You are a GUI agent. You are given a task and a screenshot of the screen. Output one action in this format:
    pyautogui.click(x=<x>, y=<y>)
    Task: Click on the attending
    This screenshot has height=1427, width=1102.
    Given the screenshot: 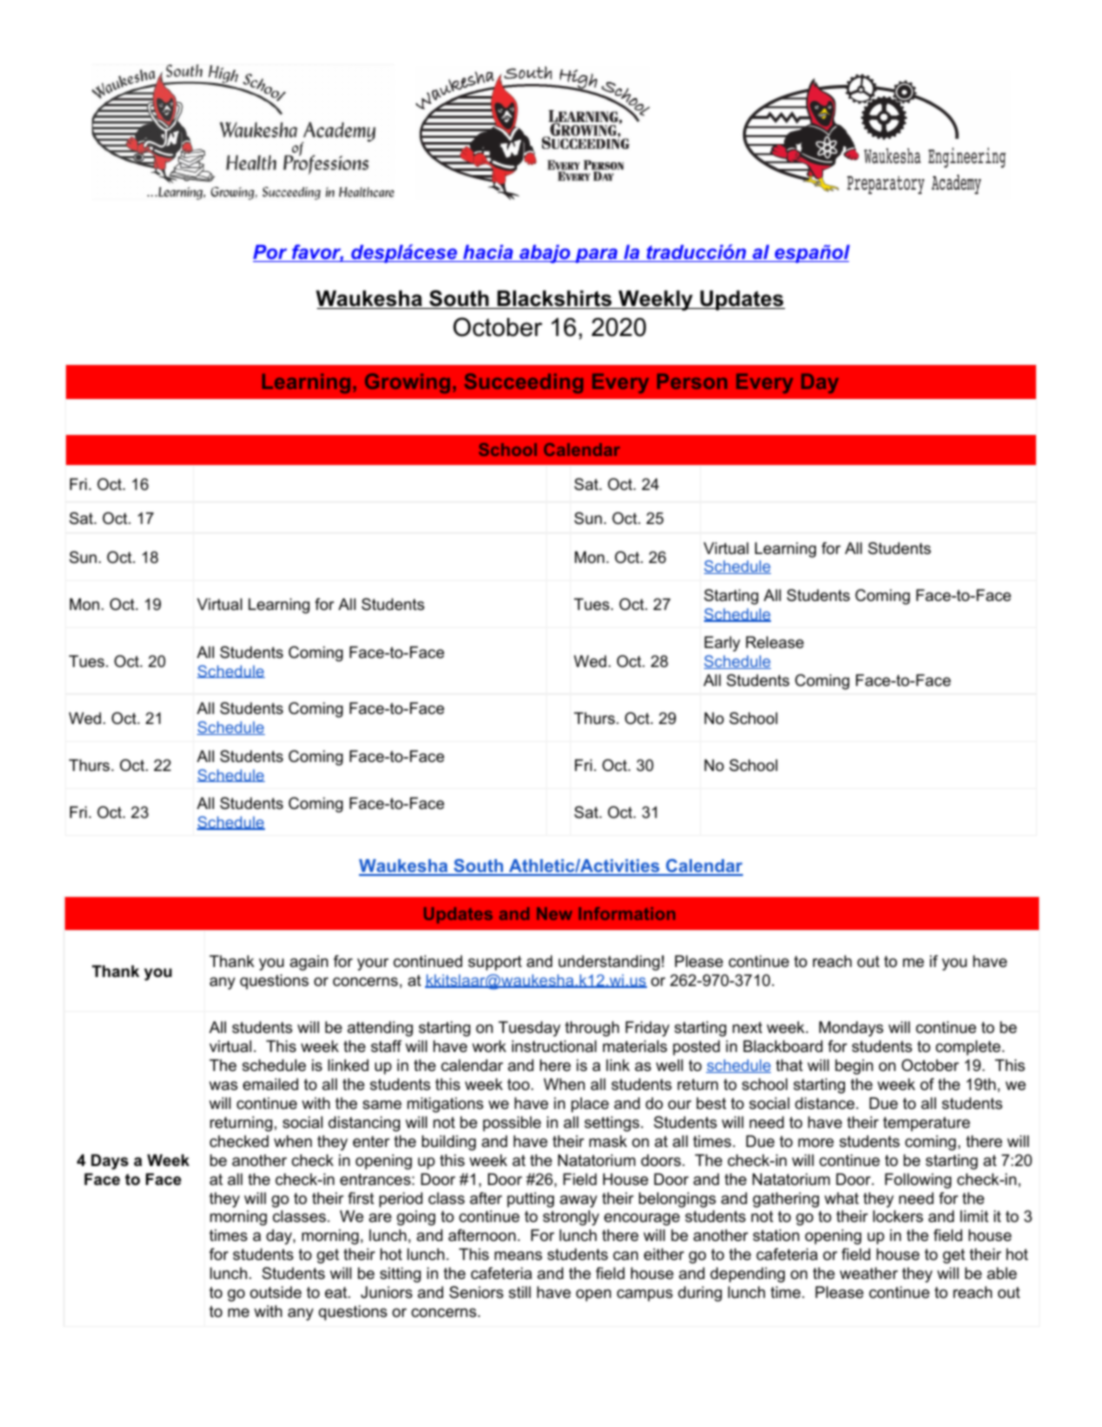 What is the action you would take?
    pyautogui.click(x=380, y=1029)
